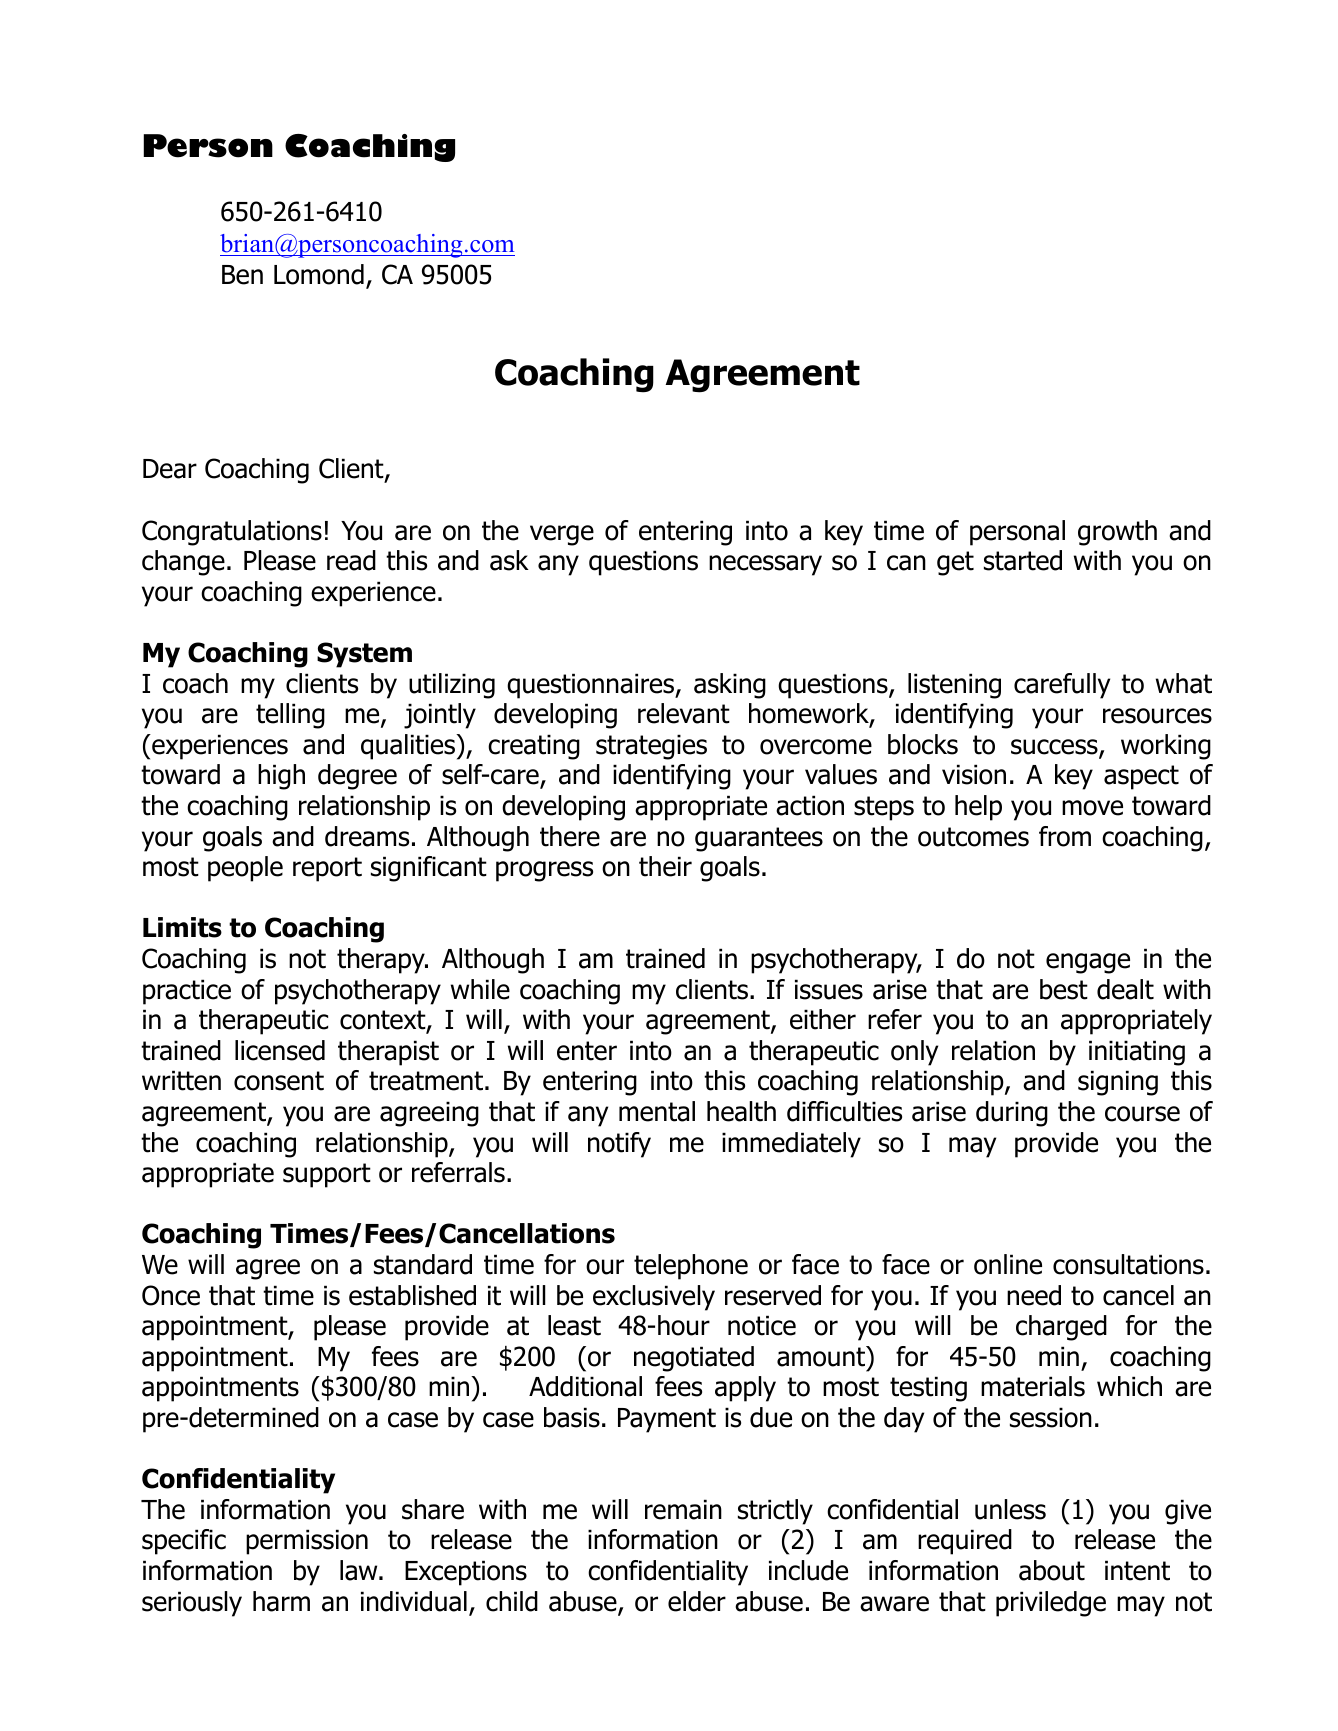  What do you see at coordinates (1088, 963) in the screenshot?
I see `engage` at bounding box center [1088, 963].
